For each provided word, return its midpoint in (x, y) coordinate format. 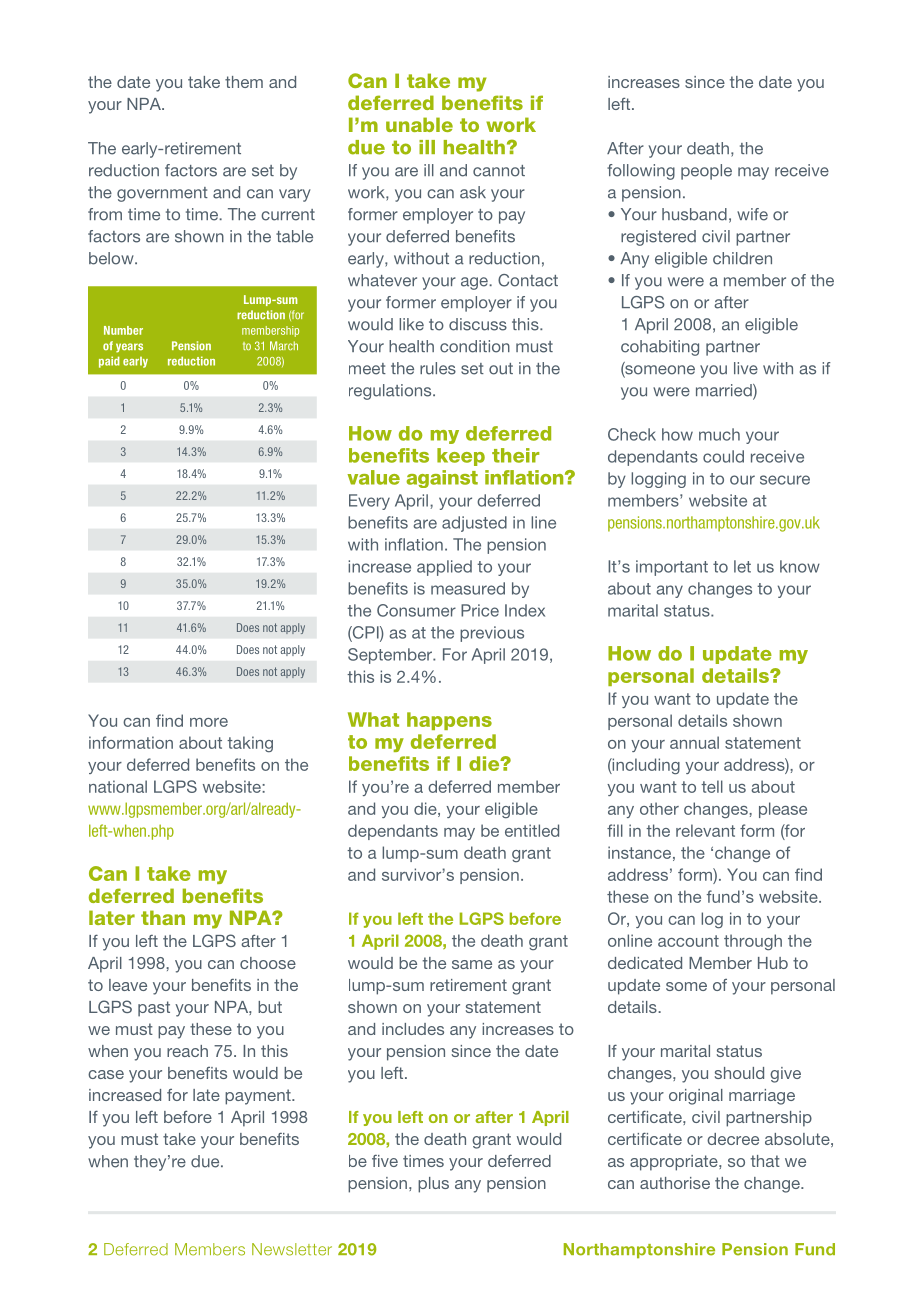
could (723, 456)
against (442, 479)
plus (433, 1185)
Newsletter (292, 1249)
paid (109, 362)
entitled (532, 830)
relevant (705, 830)
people (706, 172)
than (163, 917)
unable (419, 124)
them (244, 82)
